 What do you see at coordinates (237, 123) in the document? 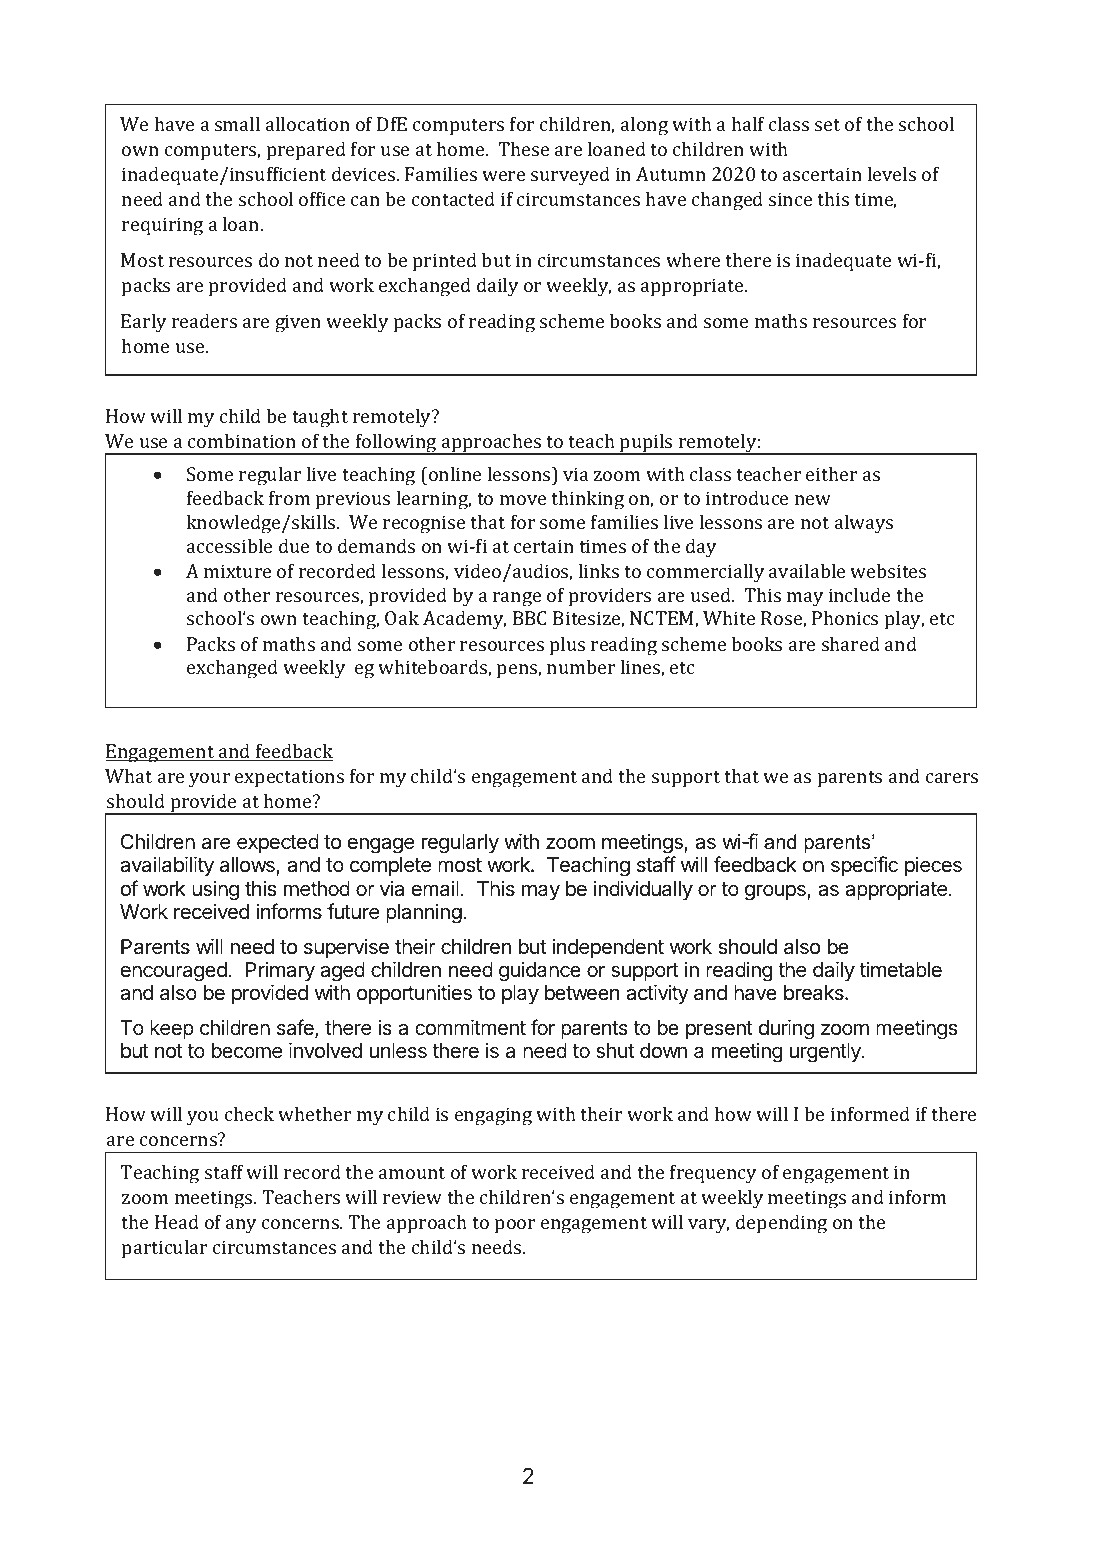
I see `small` at bounding box center [237, 123].
